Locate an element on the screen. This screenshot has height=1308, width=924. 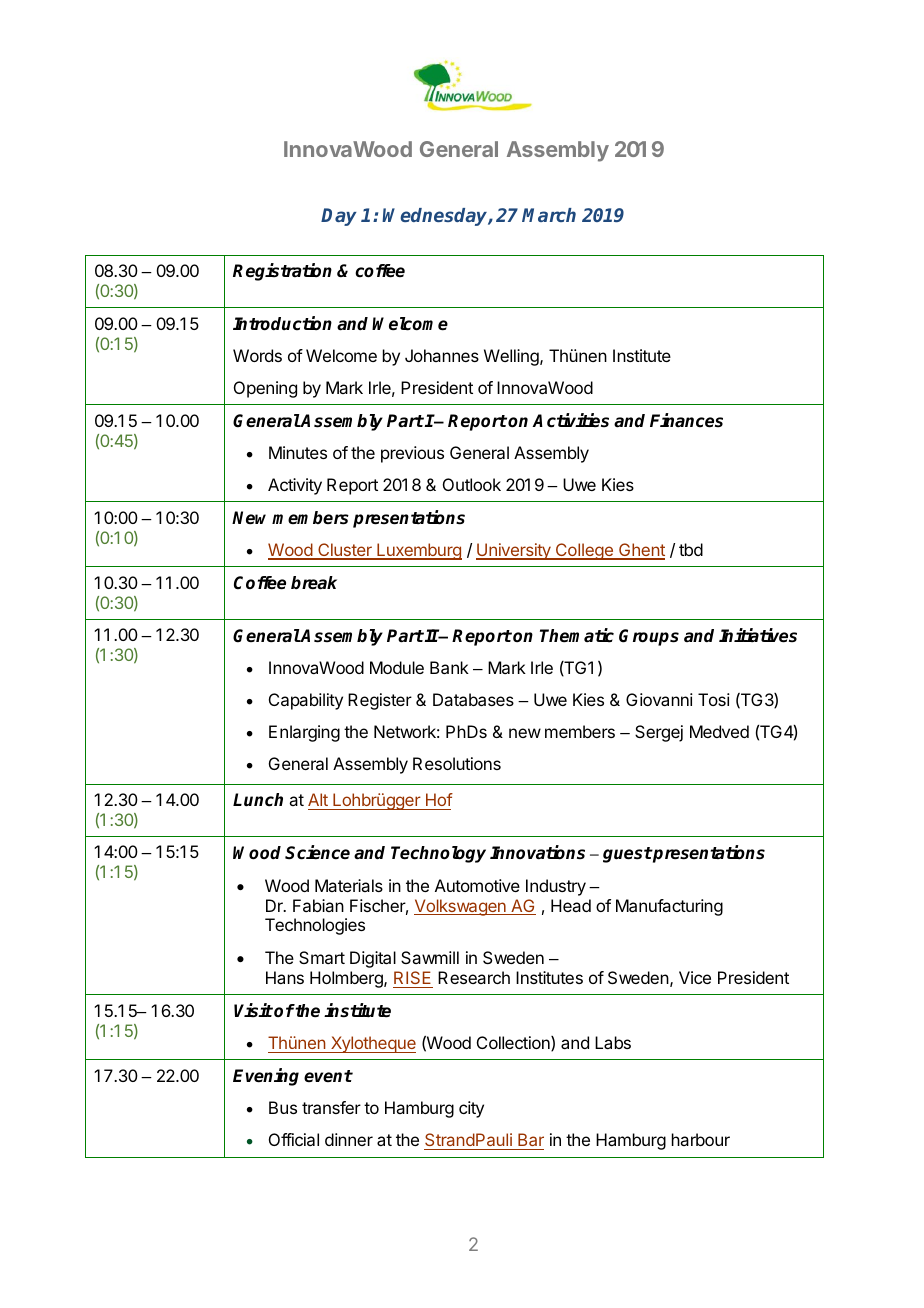
Research is located at coordinates (474, 977).
